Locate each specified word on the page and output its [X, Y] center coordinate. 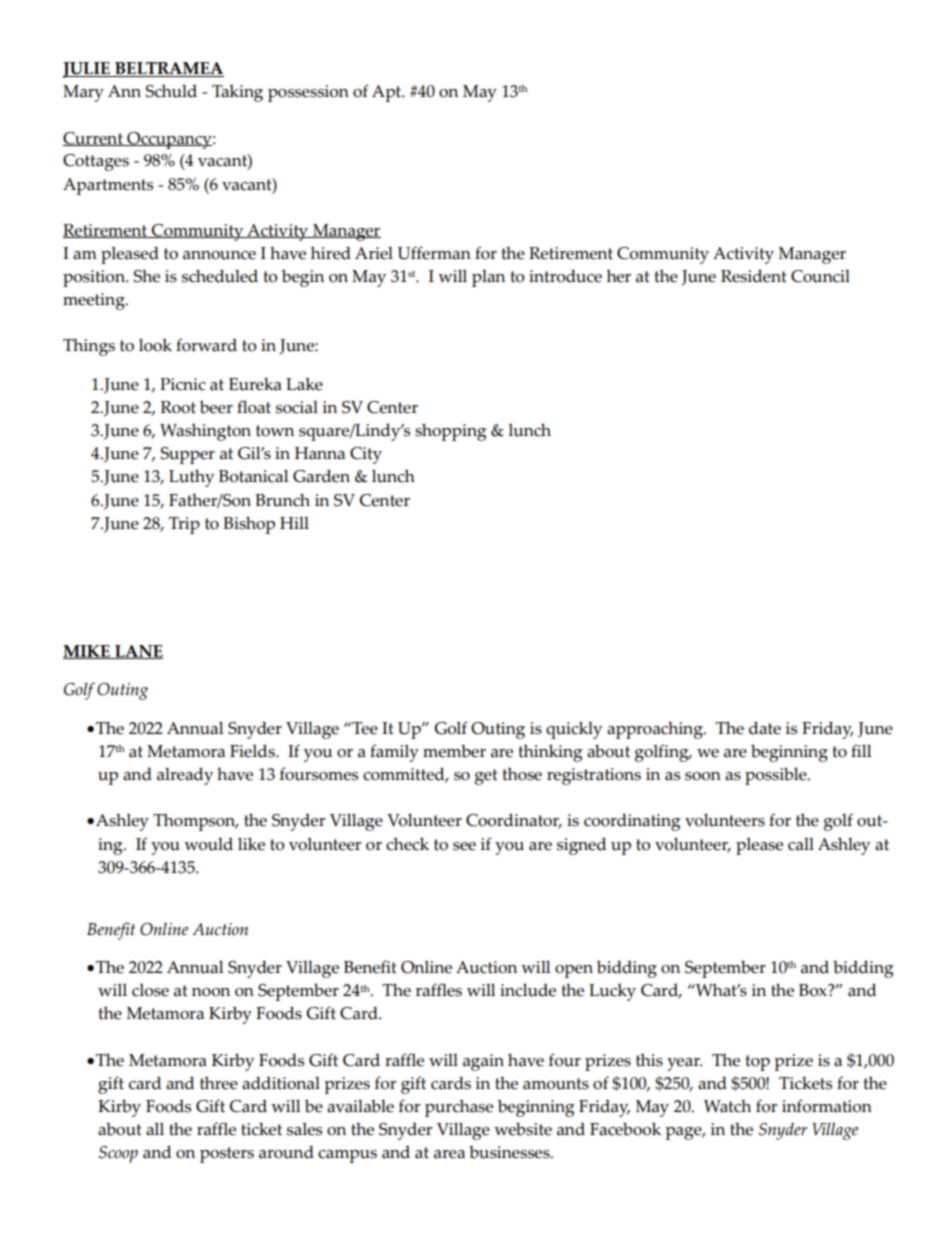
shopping [450, 432]
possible [777, 776]
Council [820, 276]
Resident [754, 276]
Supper [188, 455]
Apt [388, 93]
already [185, 776]
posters [227, 1155]
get [486, 777]
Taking [237, 93]
